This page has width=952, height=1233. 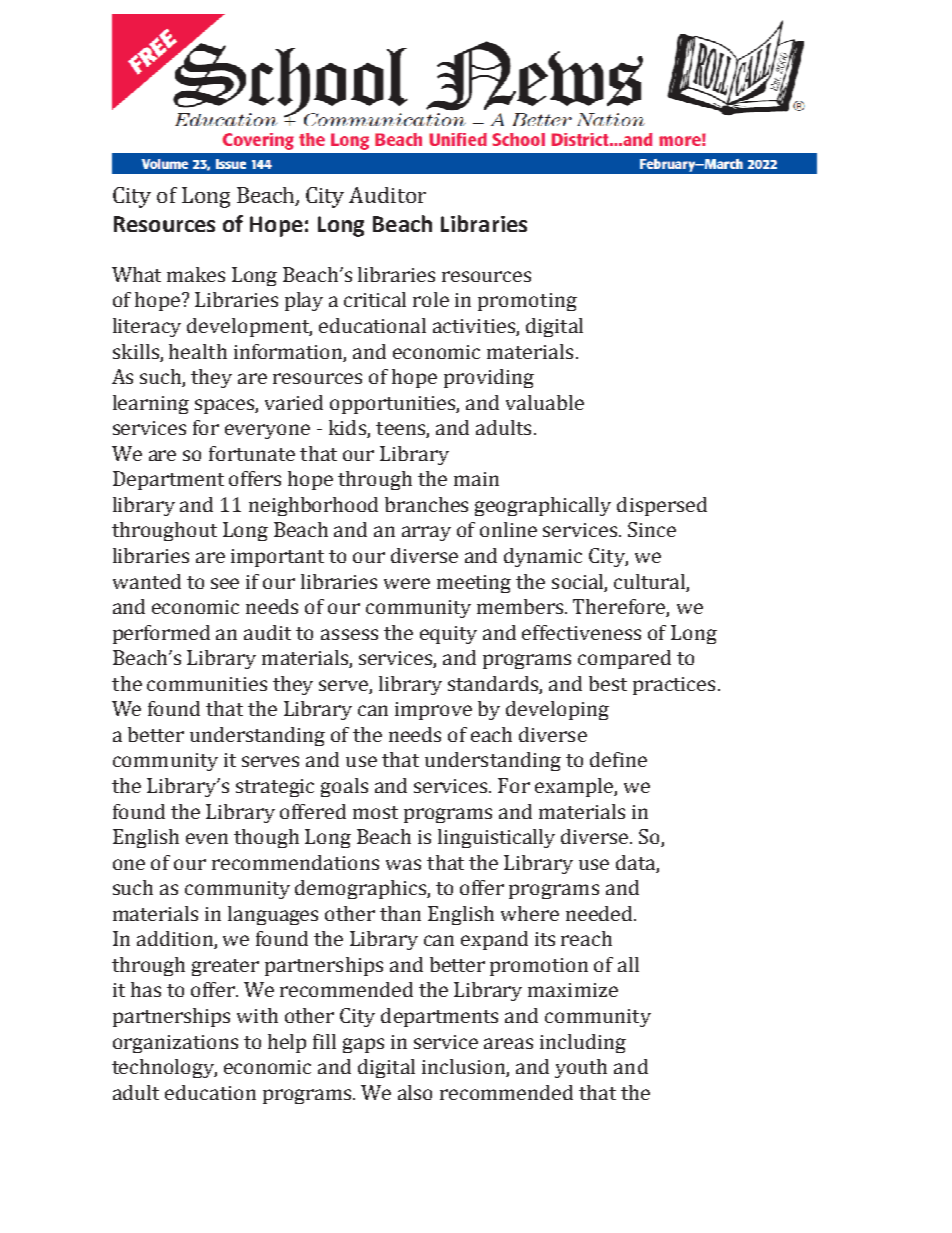 I want to click on best, so click(x=608, y=683).
